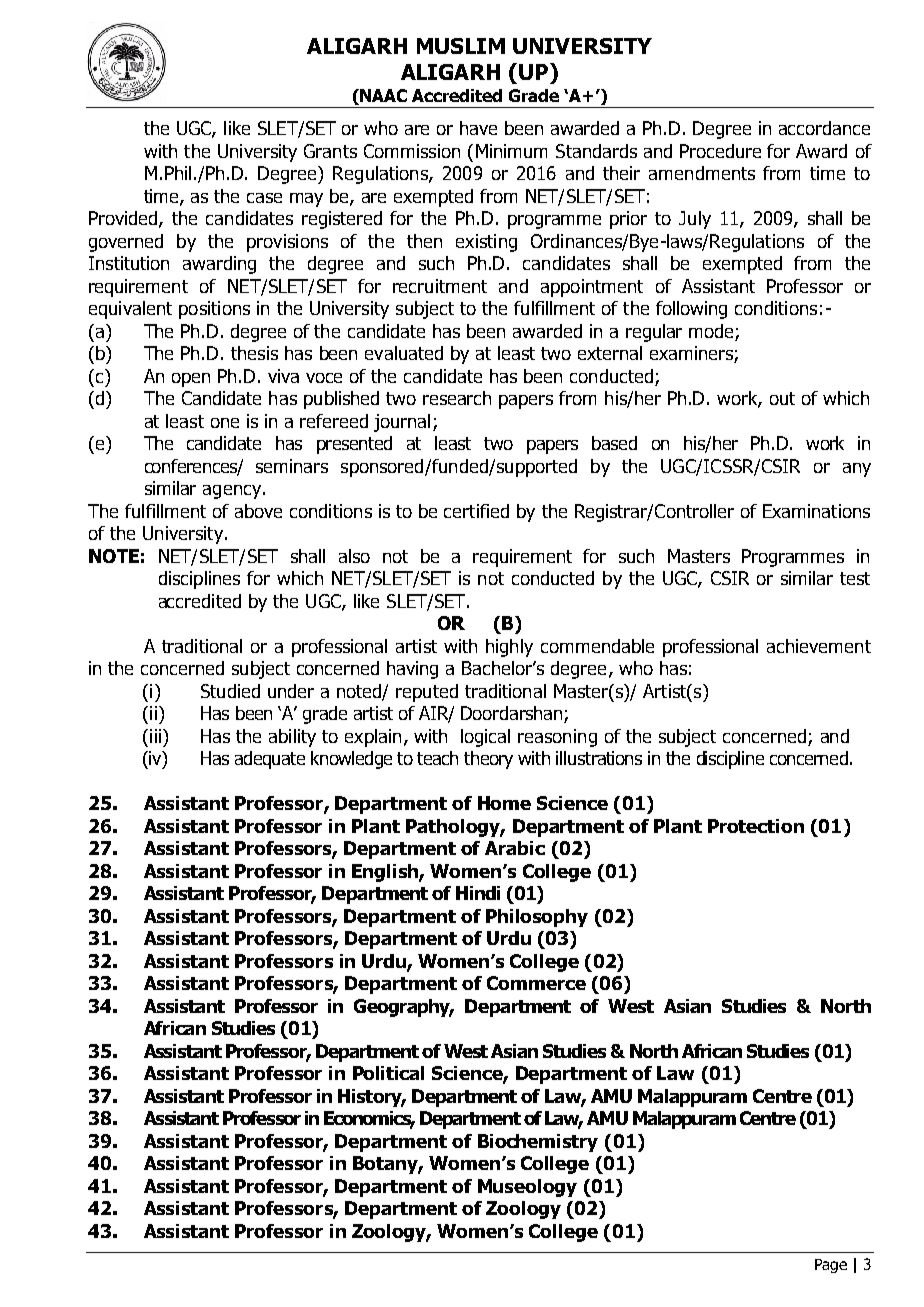 This page has width=924, height=1307. What do you see at coordinates (270, 760) in the page?
I see `adequate` at bounding box center [270, 760].
